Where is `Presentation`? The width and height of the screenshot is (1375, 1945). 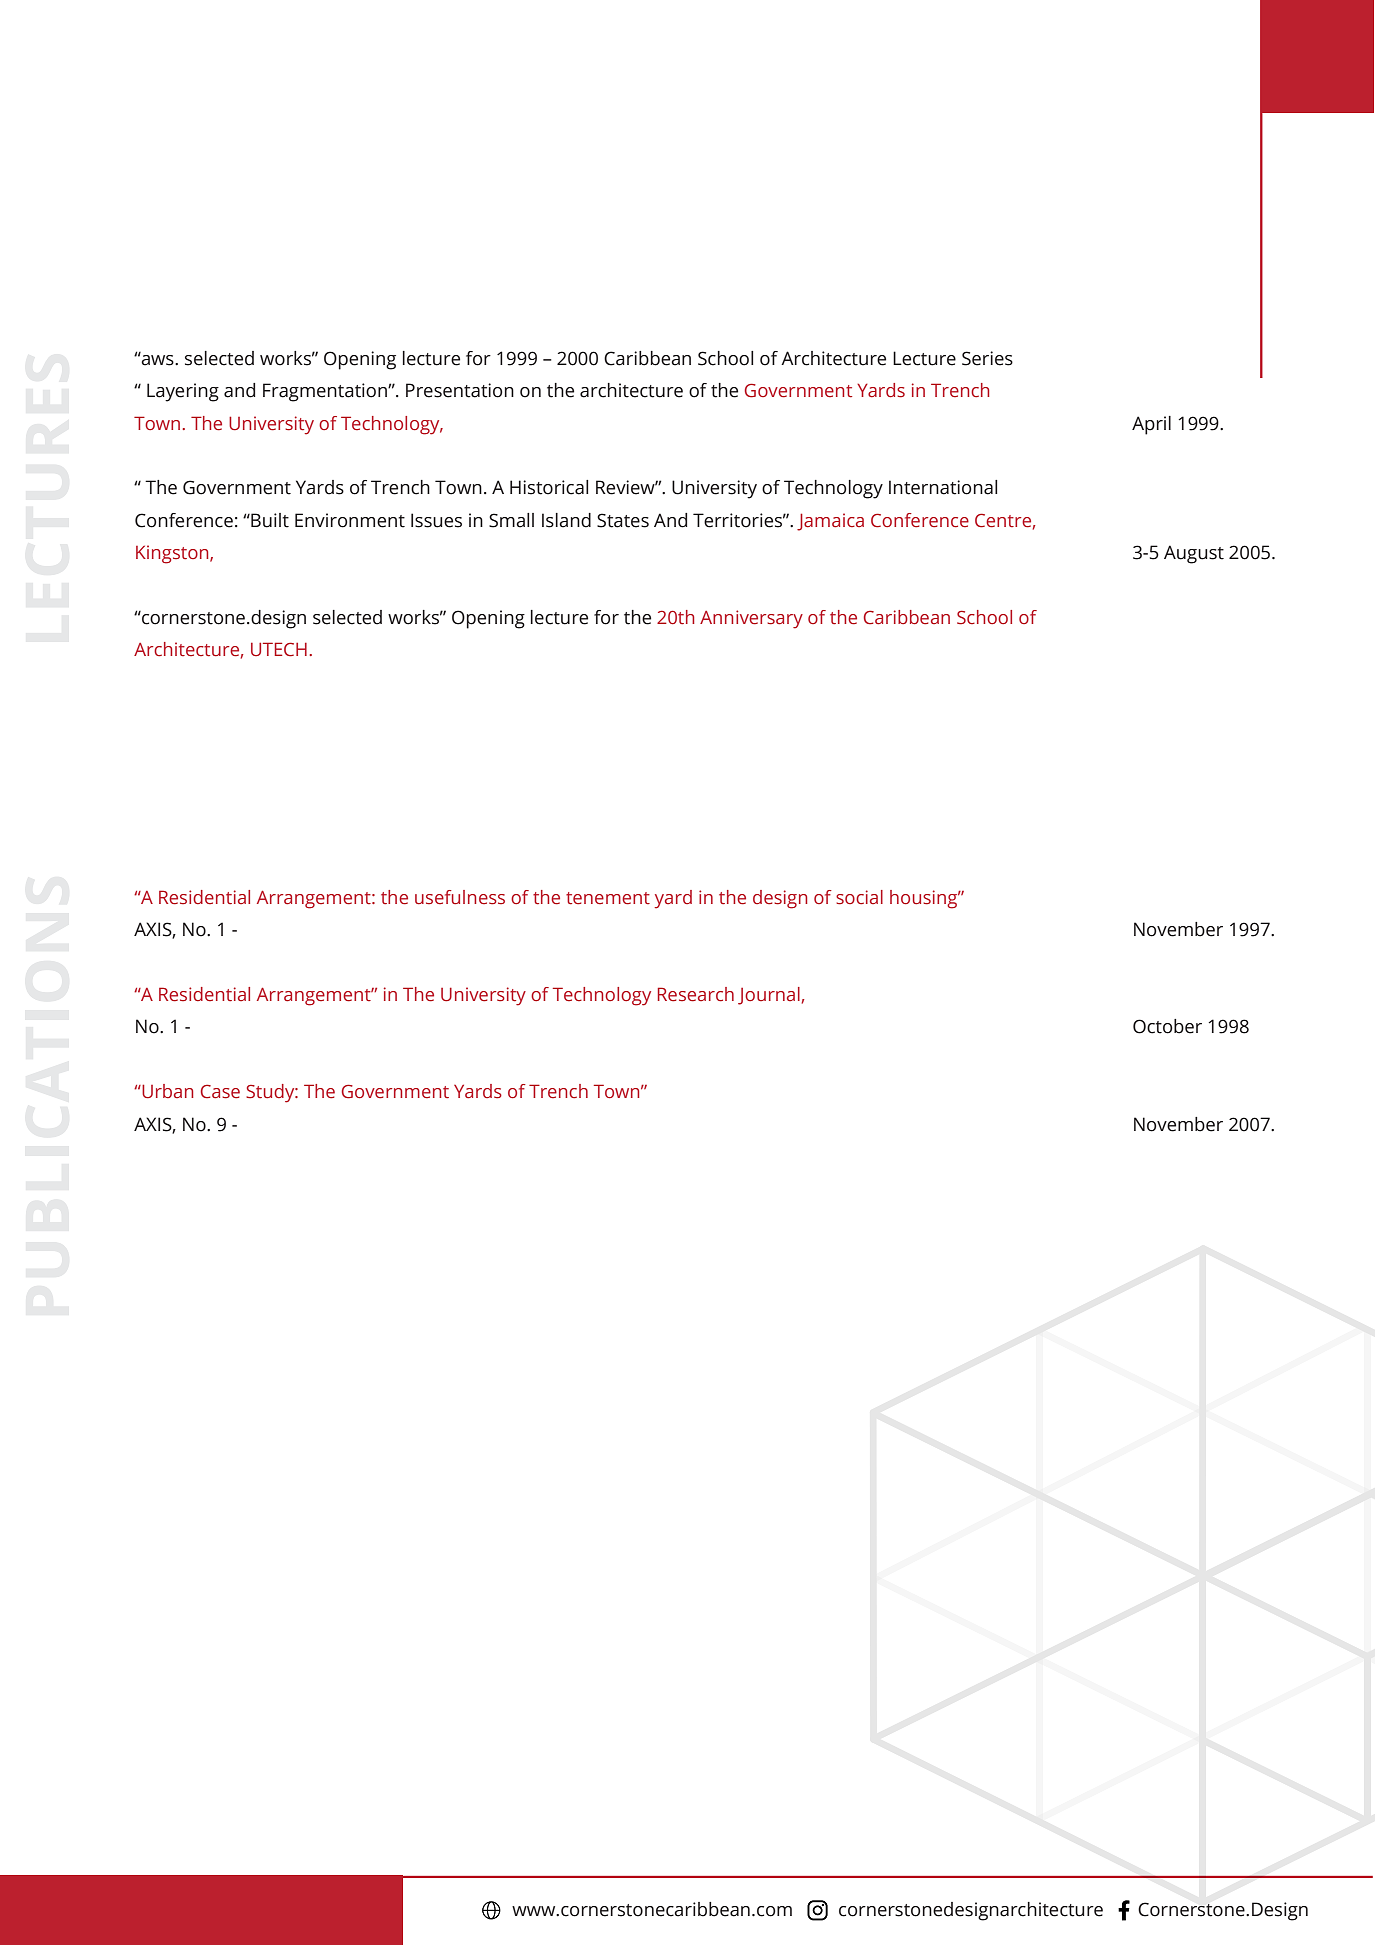
Presentation is located at coordinates (460, 390).
